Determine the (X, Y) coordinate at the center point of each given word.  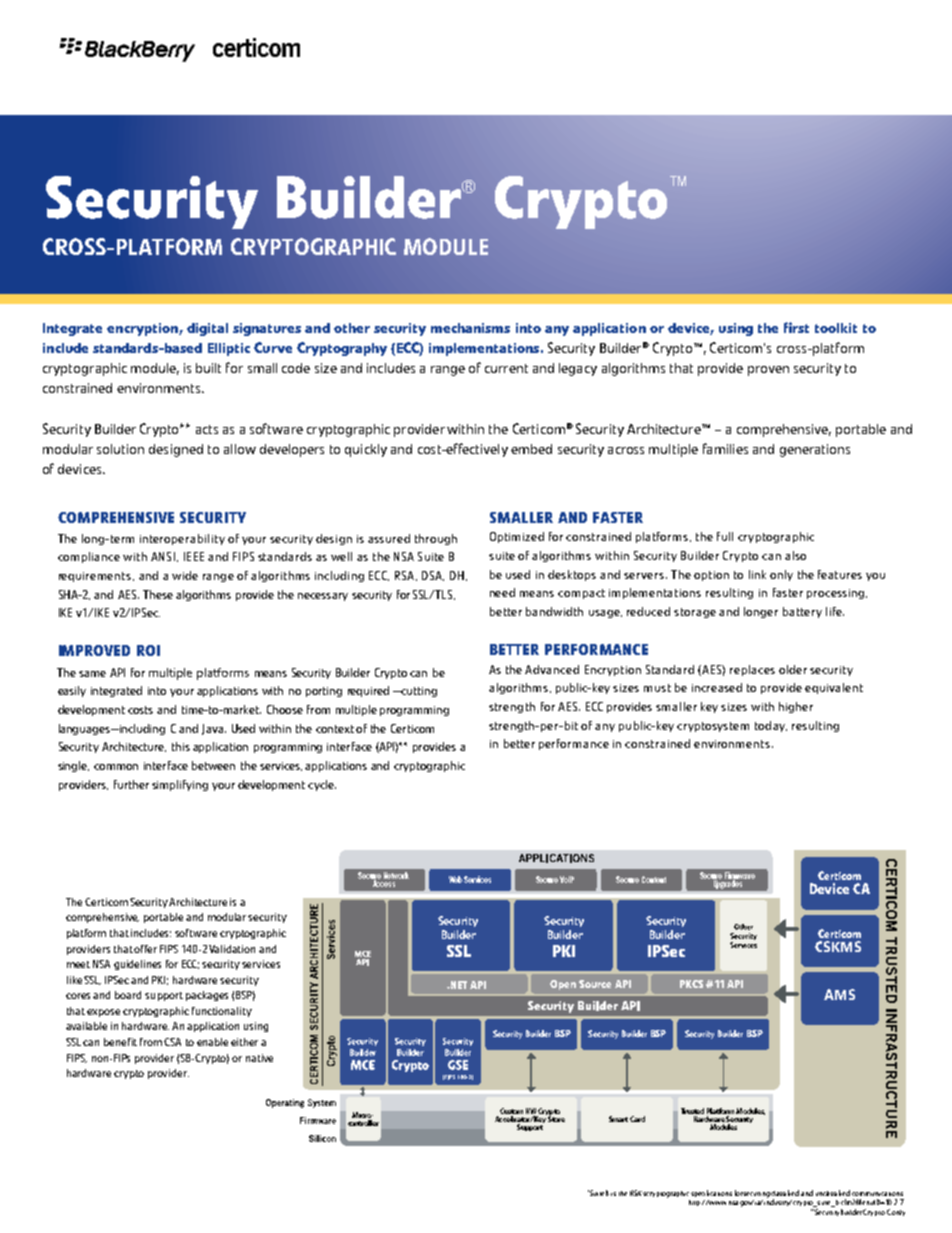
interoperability (182, 539)
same (92, 674)
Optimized (517, 537)
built (208, 368)
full (725, 536)
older (793, 669)
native (259, 1058)
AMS (839, 994)
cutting (418, 692)
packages (207, 996)
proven (768, 371)
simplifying (180, 785)
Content (654, 879)
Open (563, 985)
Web (455, 879)
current (506, 368)
